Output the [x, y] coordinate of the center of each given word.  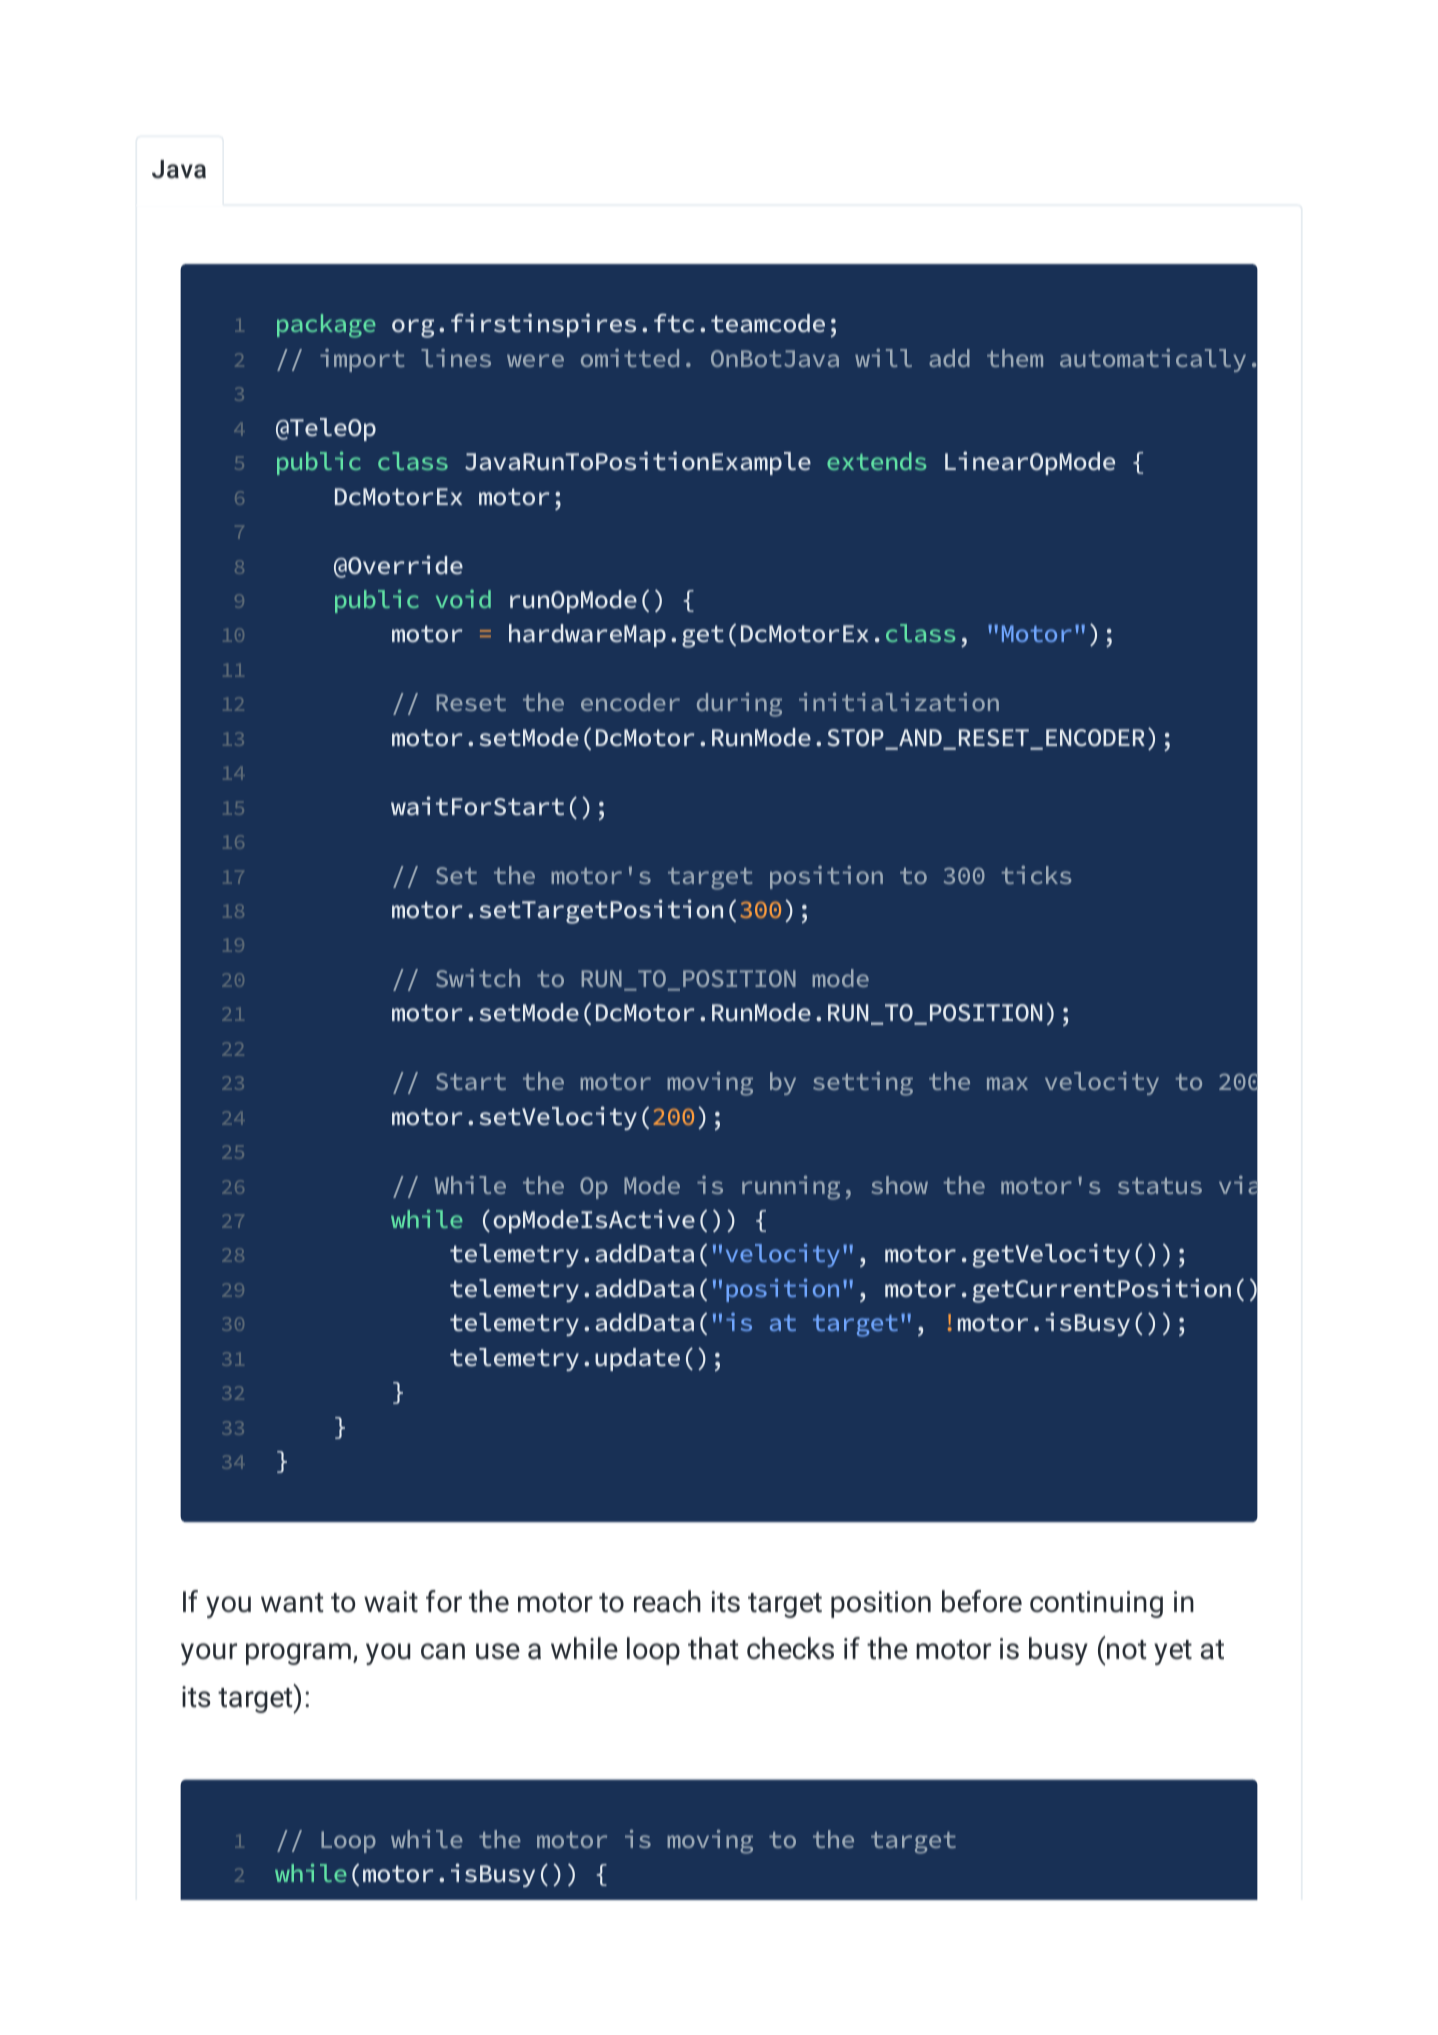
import [362, 360]
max [1007, 1083]
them [1015, 358]
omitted [630, 358]
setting [863, 1084]
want [292, 1603]
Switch [478, 978]
